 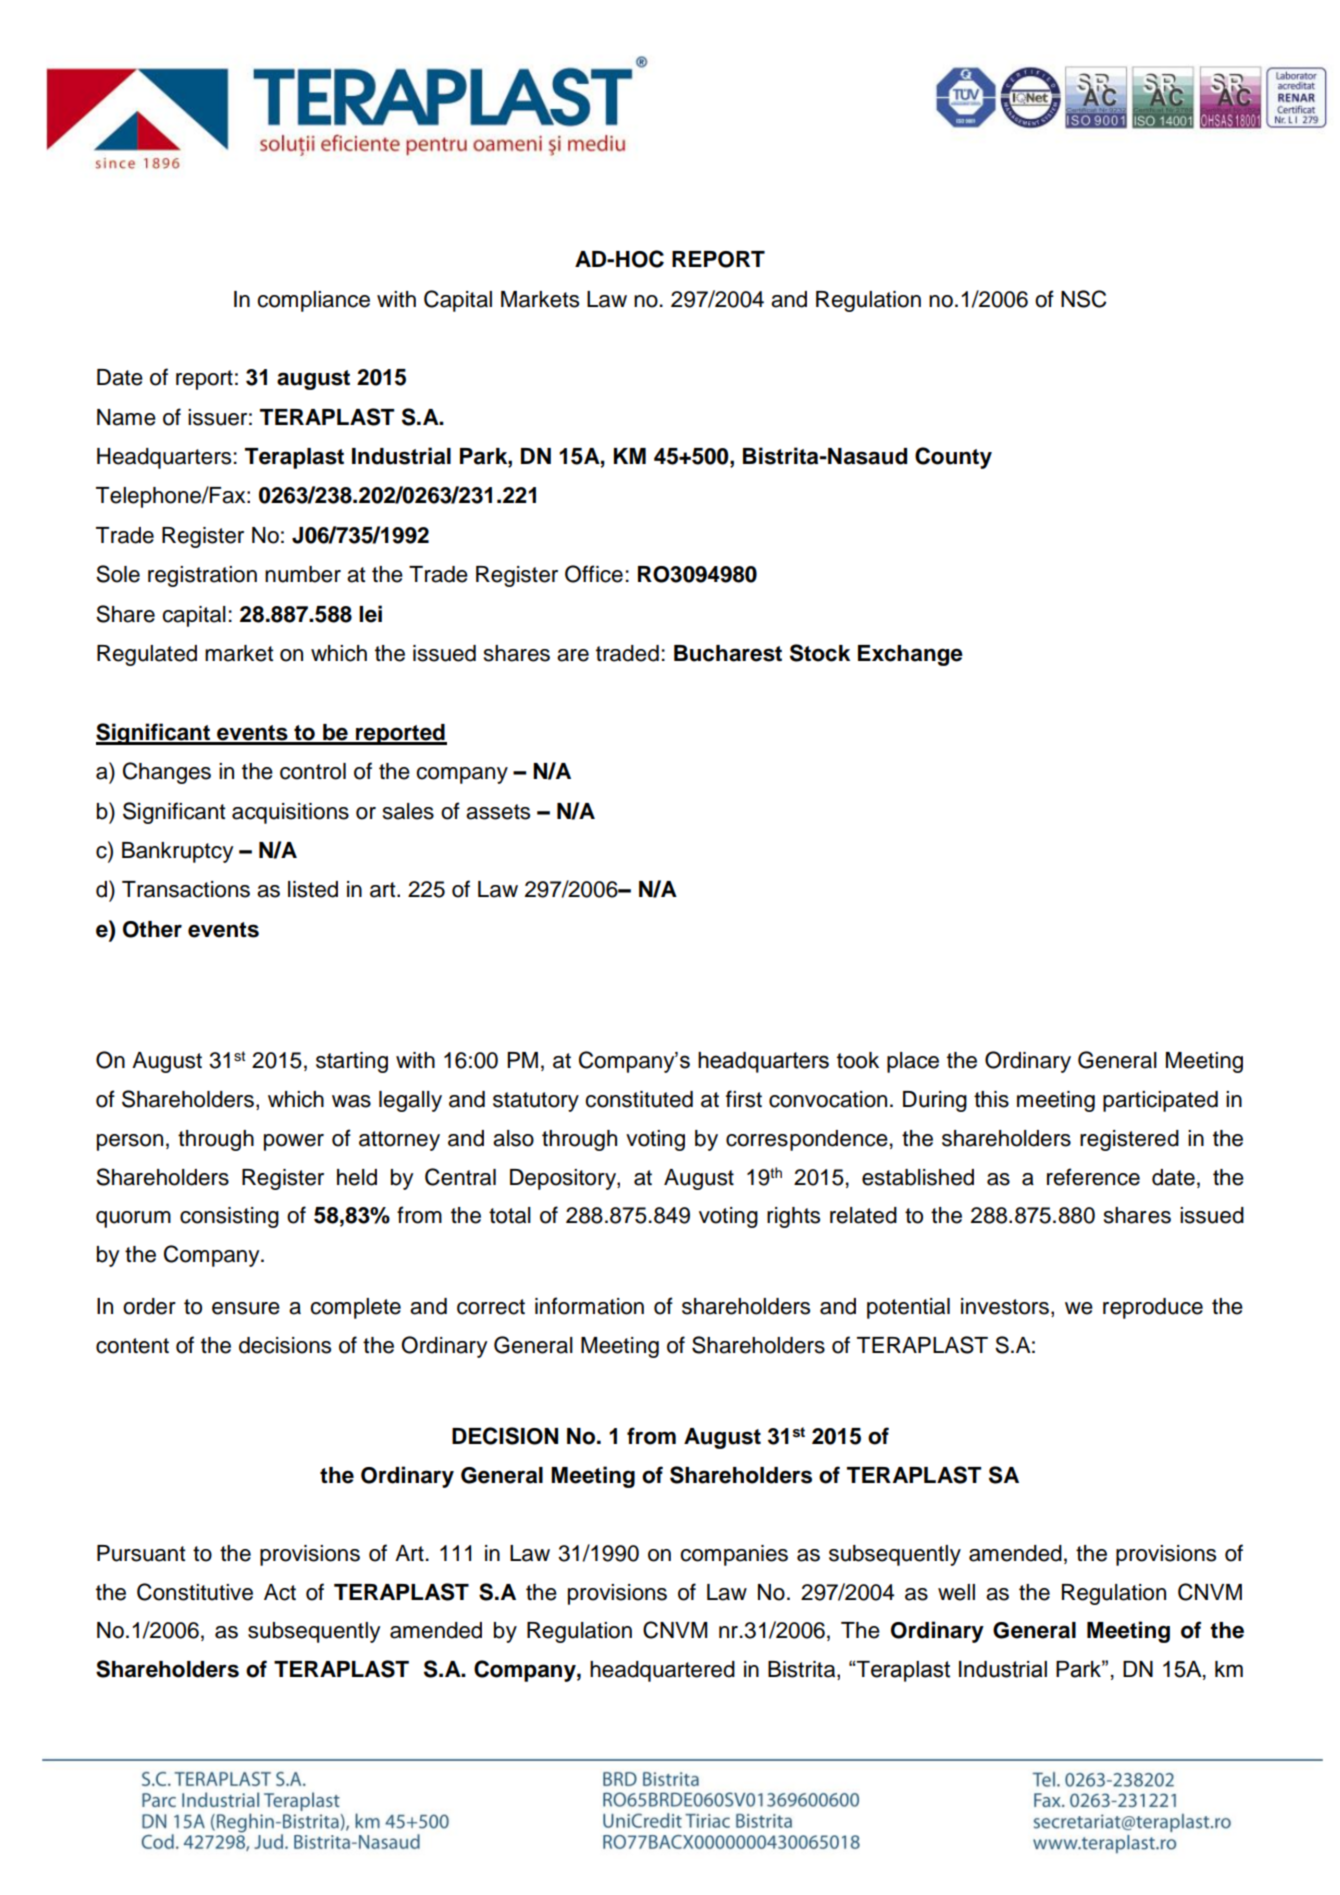 What do you see at coordinates (589, 1306) in the page?
I see `information` at bounding box center [589, 1306].
